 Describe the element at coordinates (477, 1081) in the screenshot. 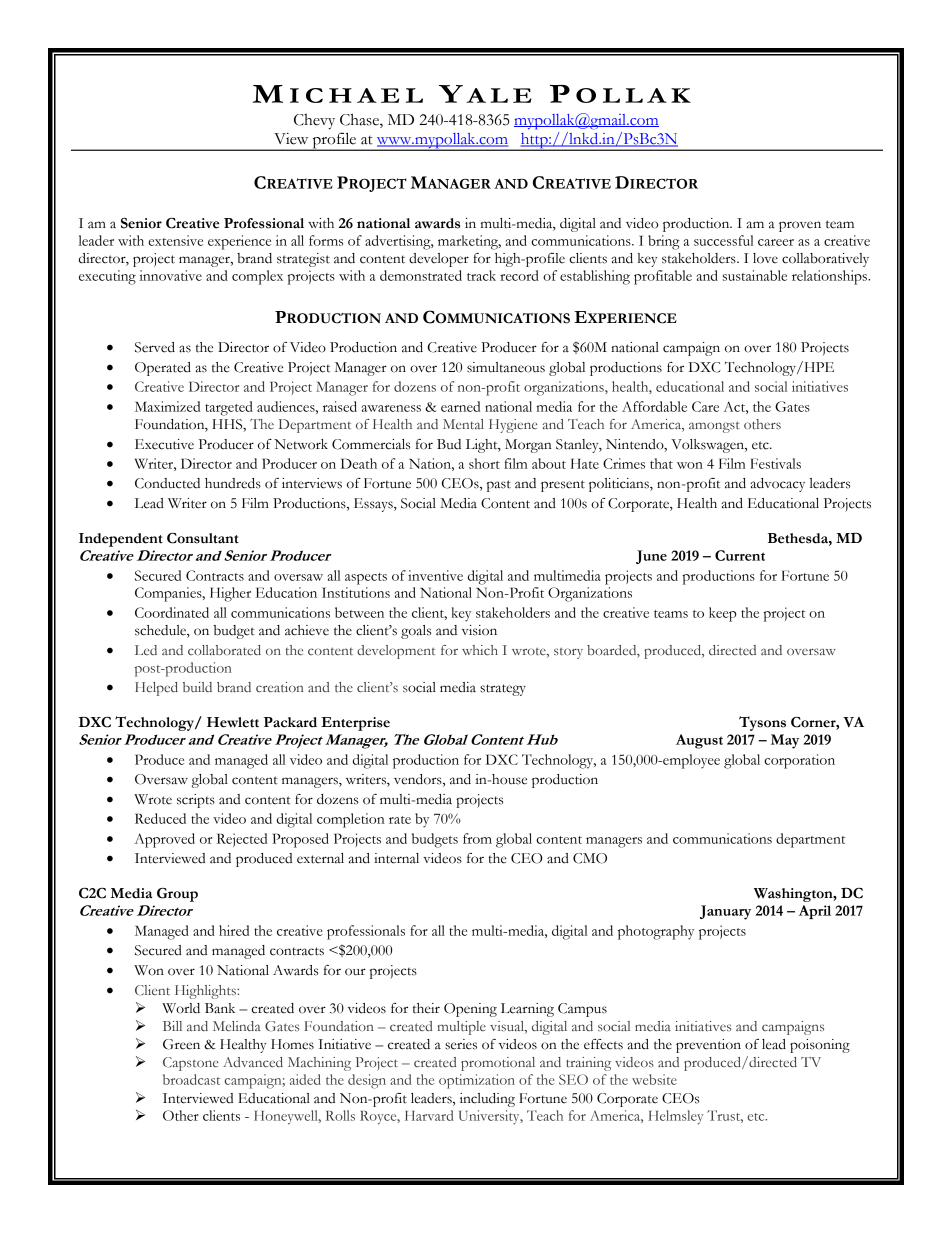

I see `optimization` at that location.
